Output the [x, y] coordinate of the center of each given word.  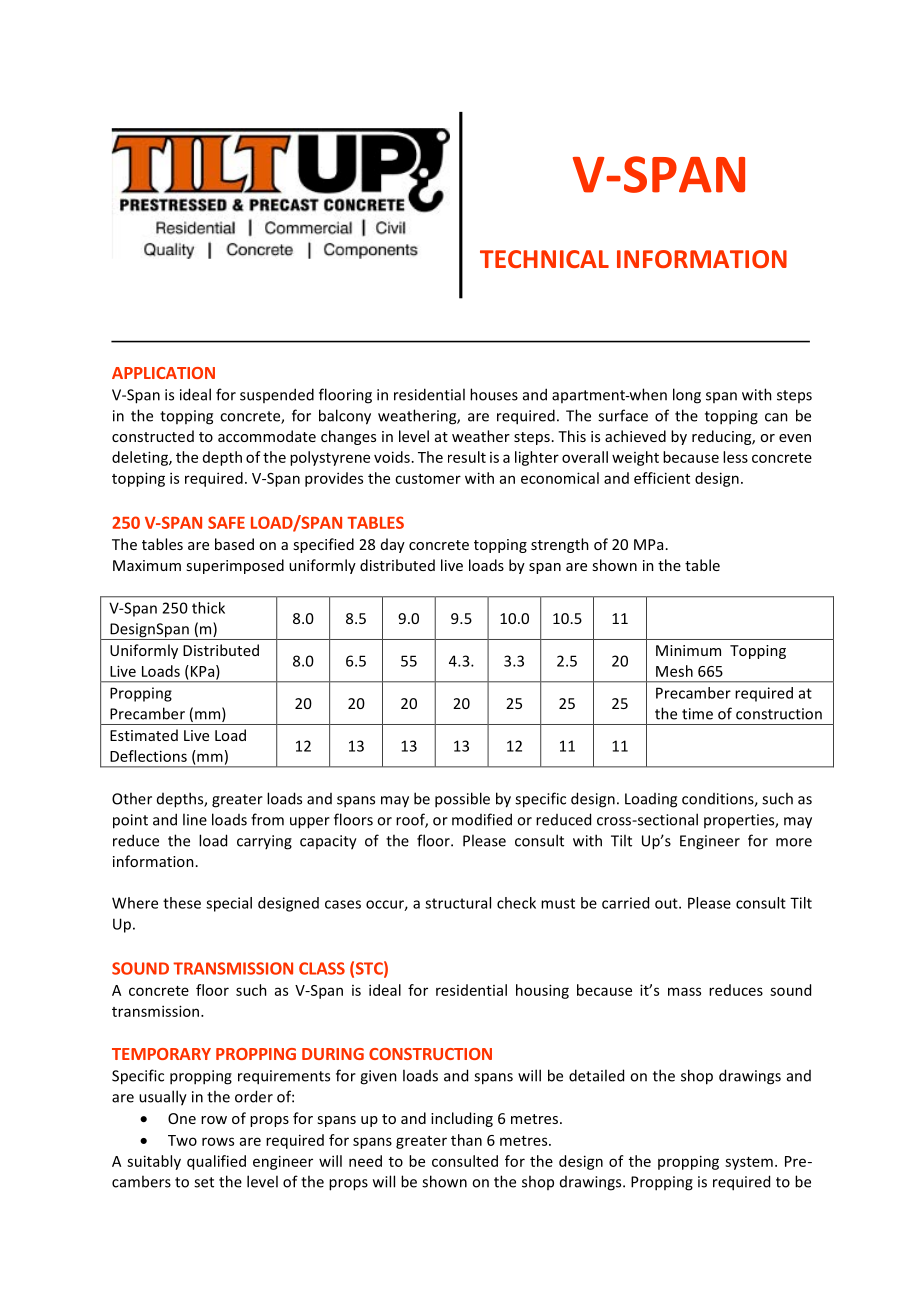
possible [462, 800]
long [687, 396]
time [697, 714]
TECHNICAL [544, 259]
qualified [216, 1162]
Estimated [144, 735]
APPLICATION [163, 373]
